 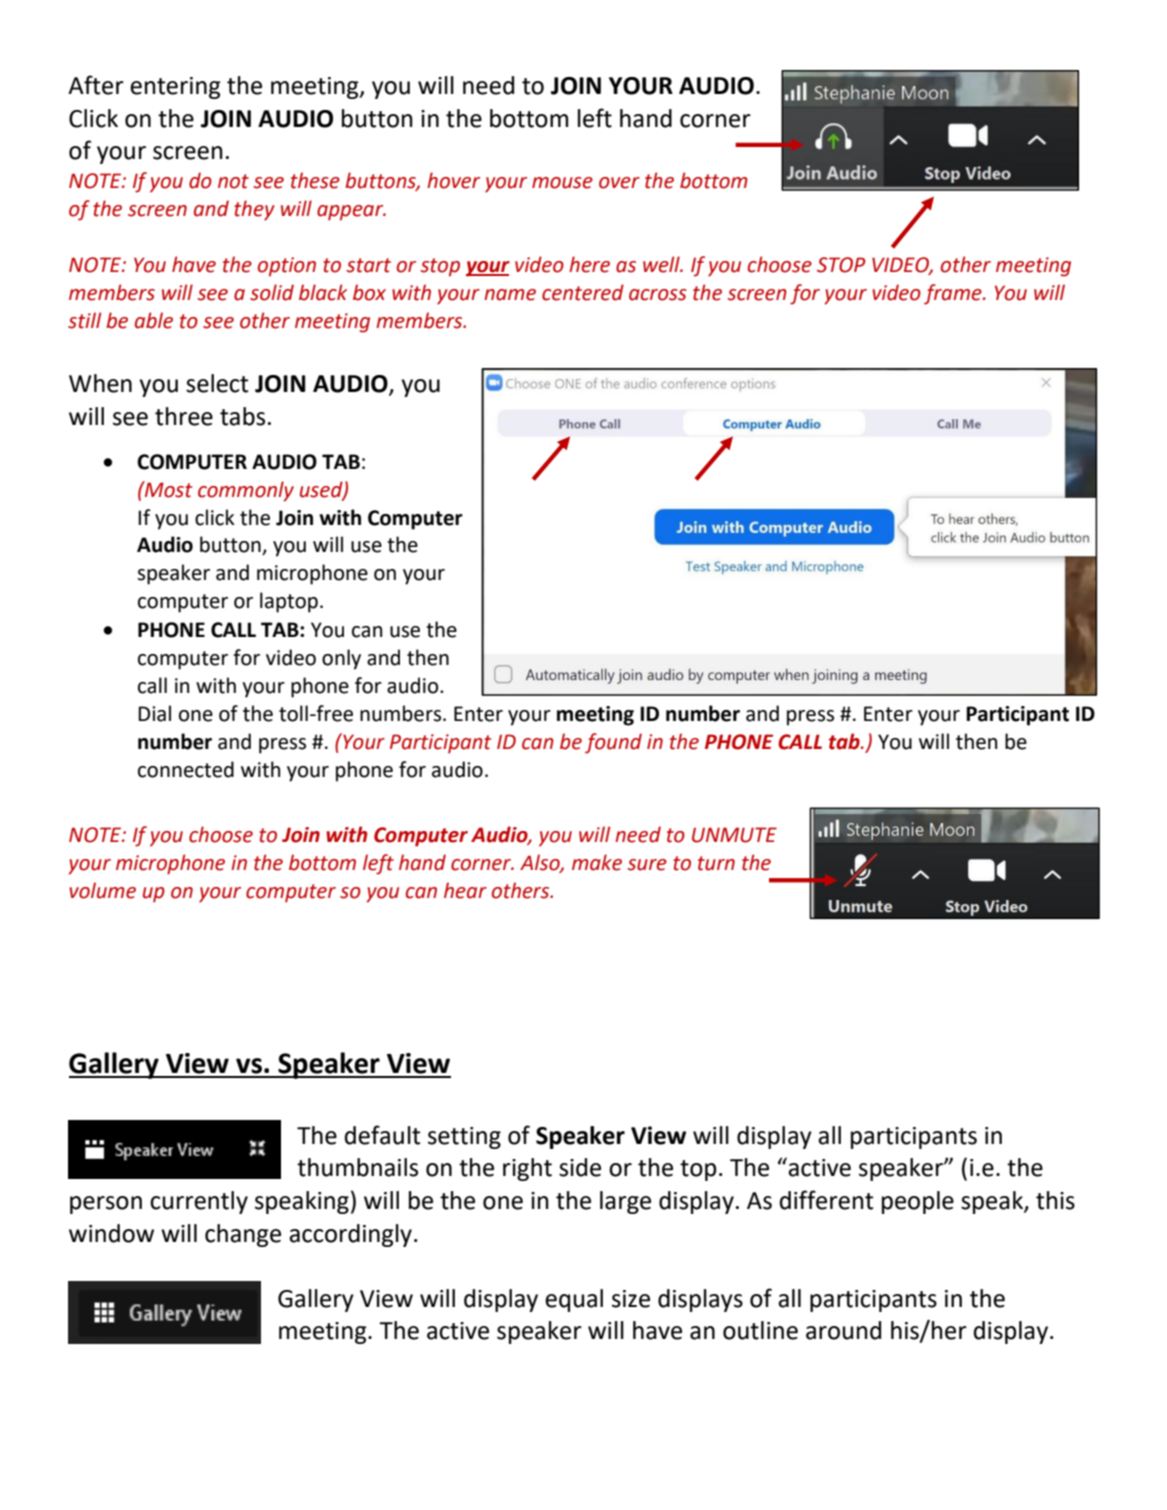 What do you see at coordinates (843, 1330) in the image?
I see `around` at bounding box center [843, 1330].
